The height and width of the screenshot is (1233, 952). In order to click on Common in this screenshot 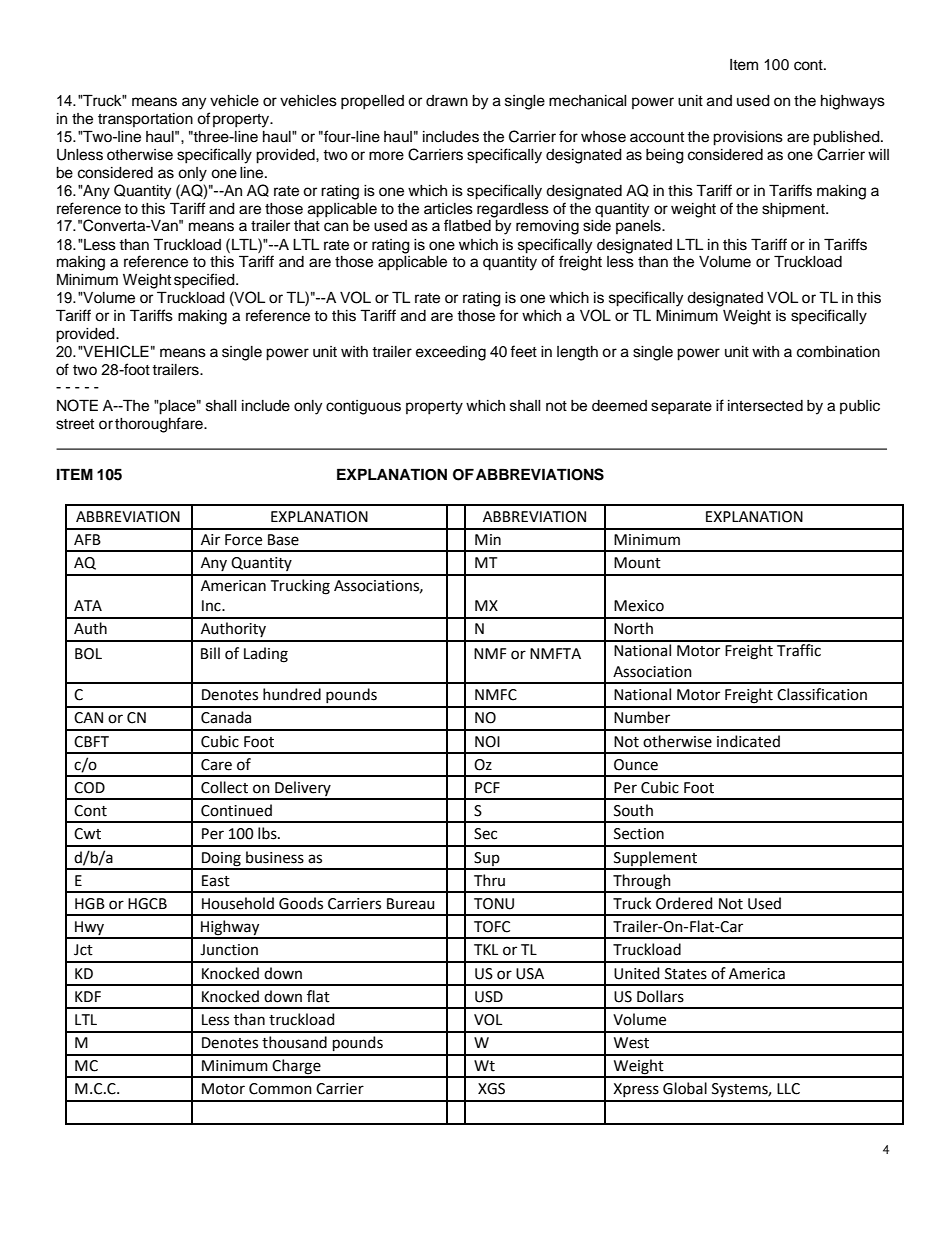, I will do `click(280, 1089)`.
